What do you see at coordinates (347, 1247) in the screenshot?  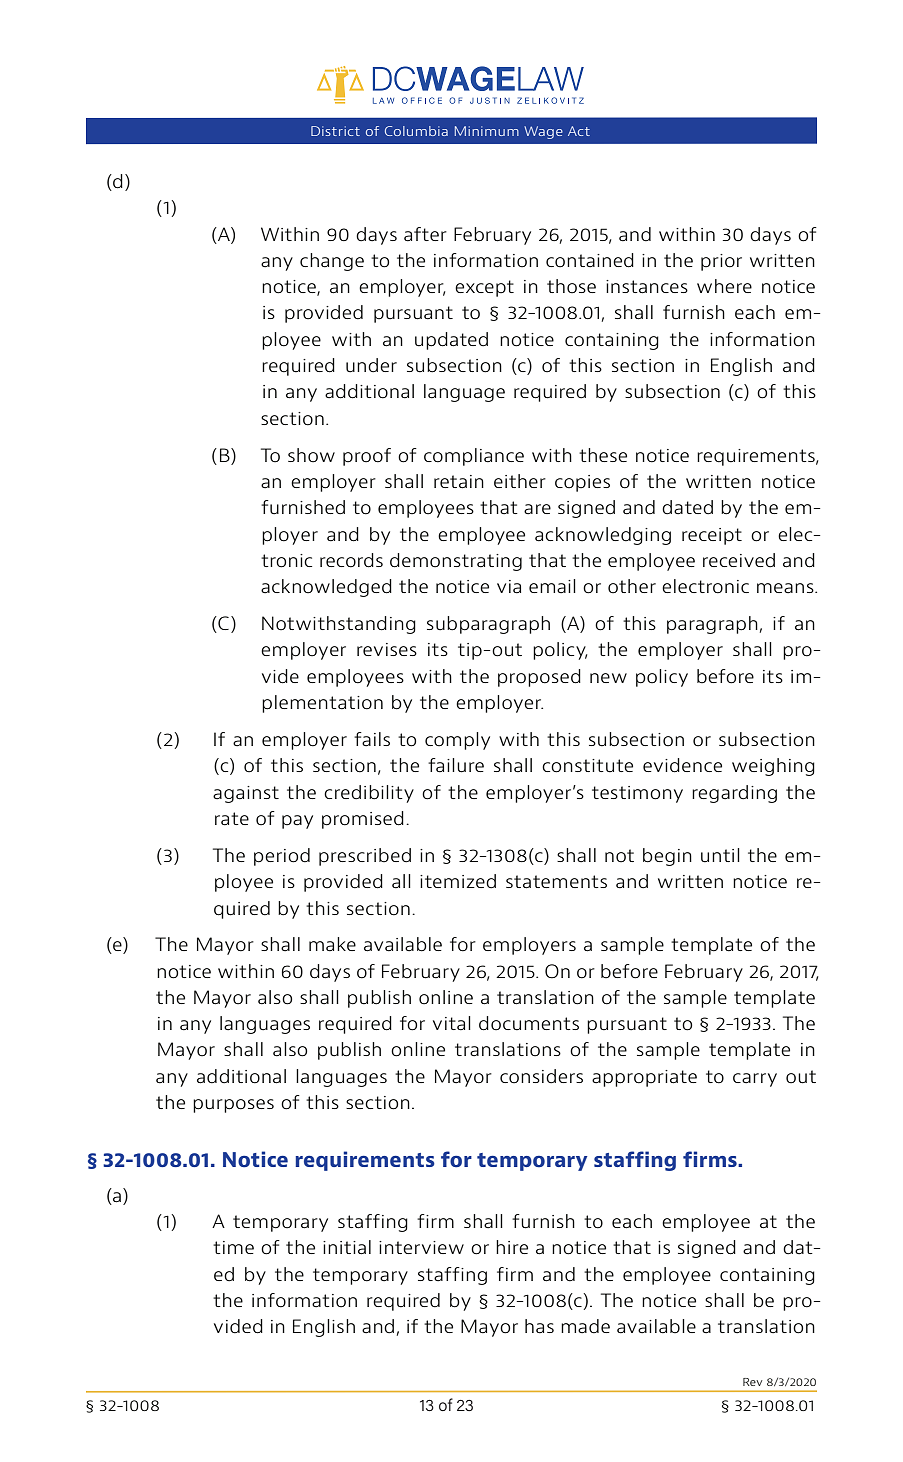 I see `initial` at bounding box center [347, 1247].
